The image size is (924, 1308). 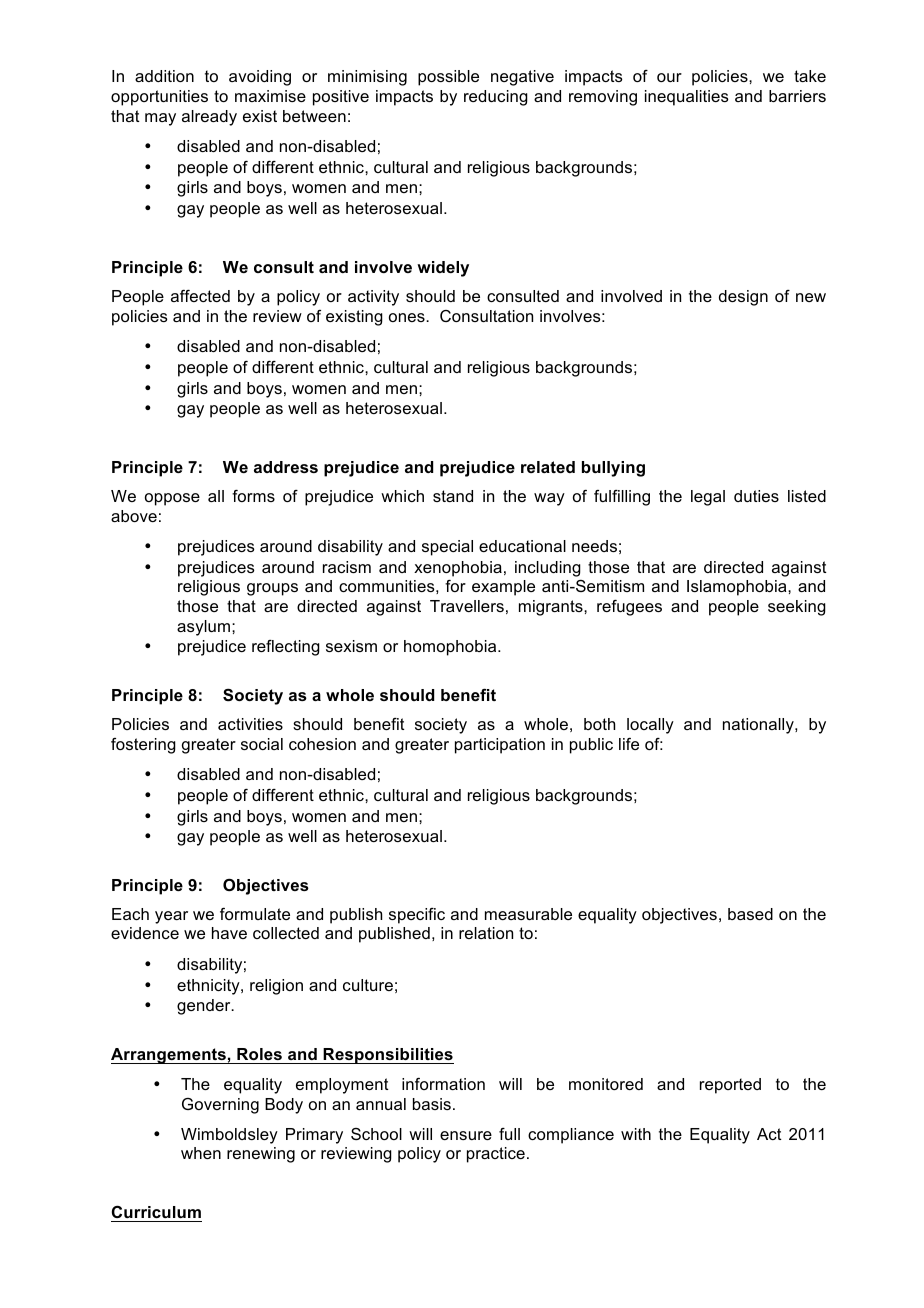 What do you see at coordinates (203, 628) in the document?
I see `asylum` at bounding box center [203, 628].
